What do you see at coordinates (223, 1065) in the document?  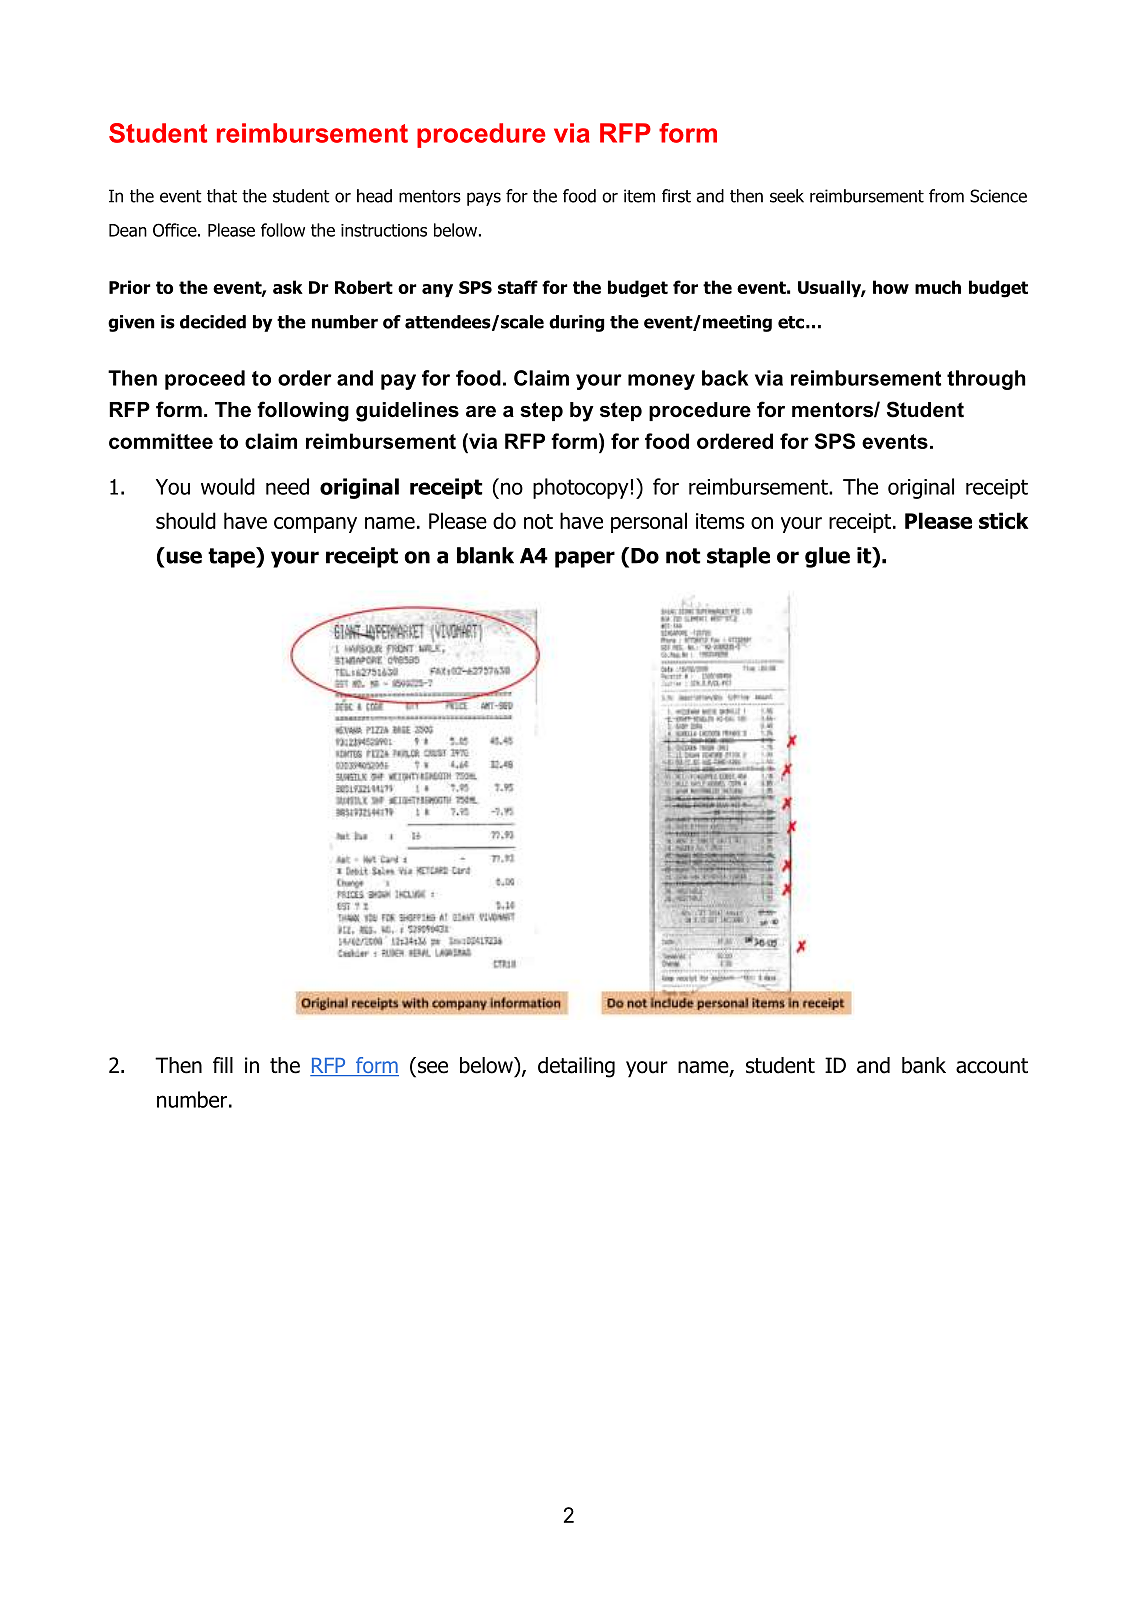 I see `fill` at bounding box center [223, 1065].
